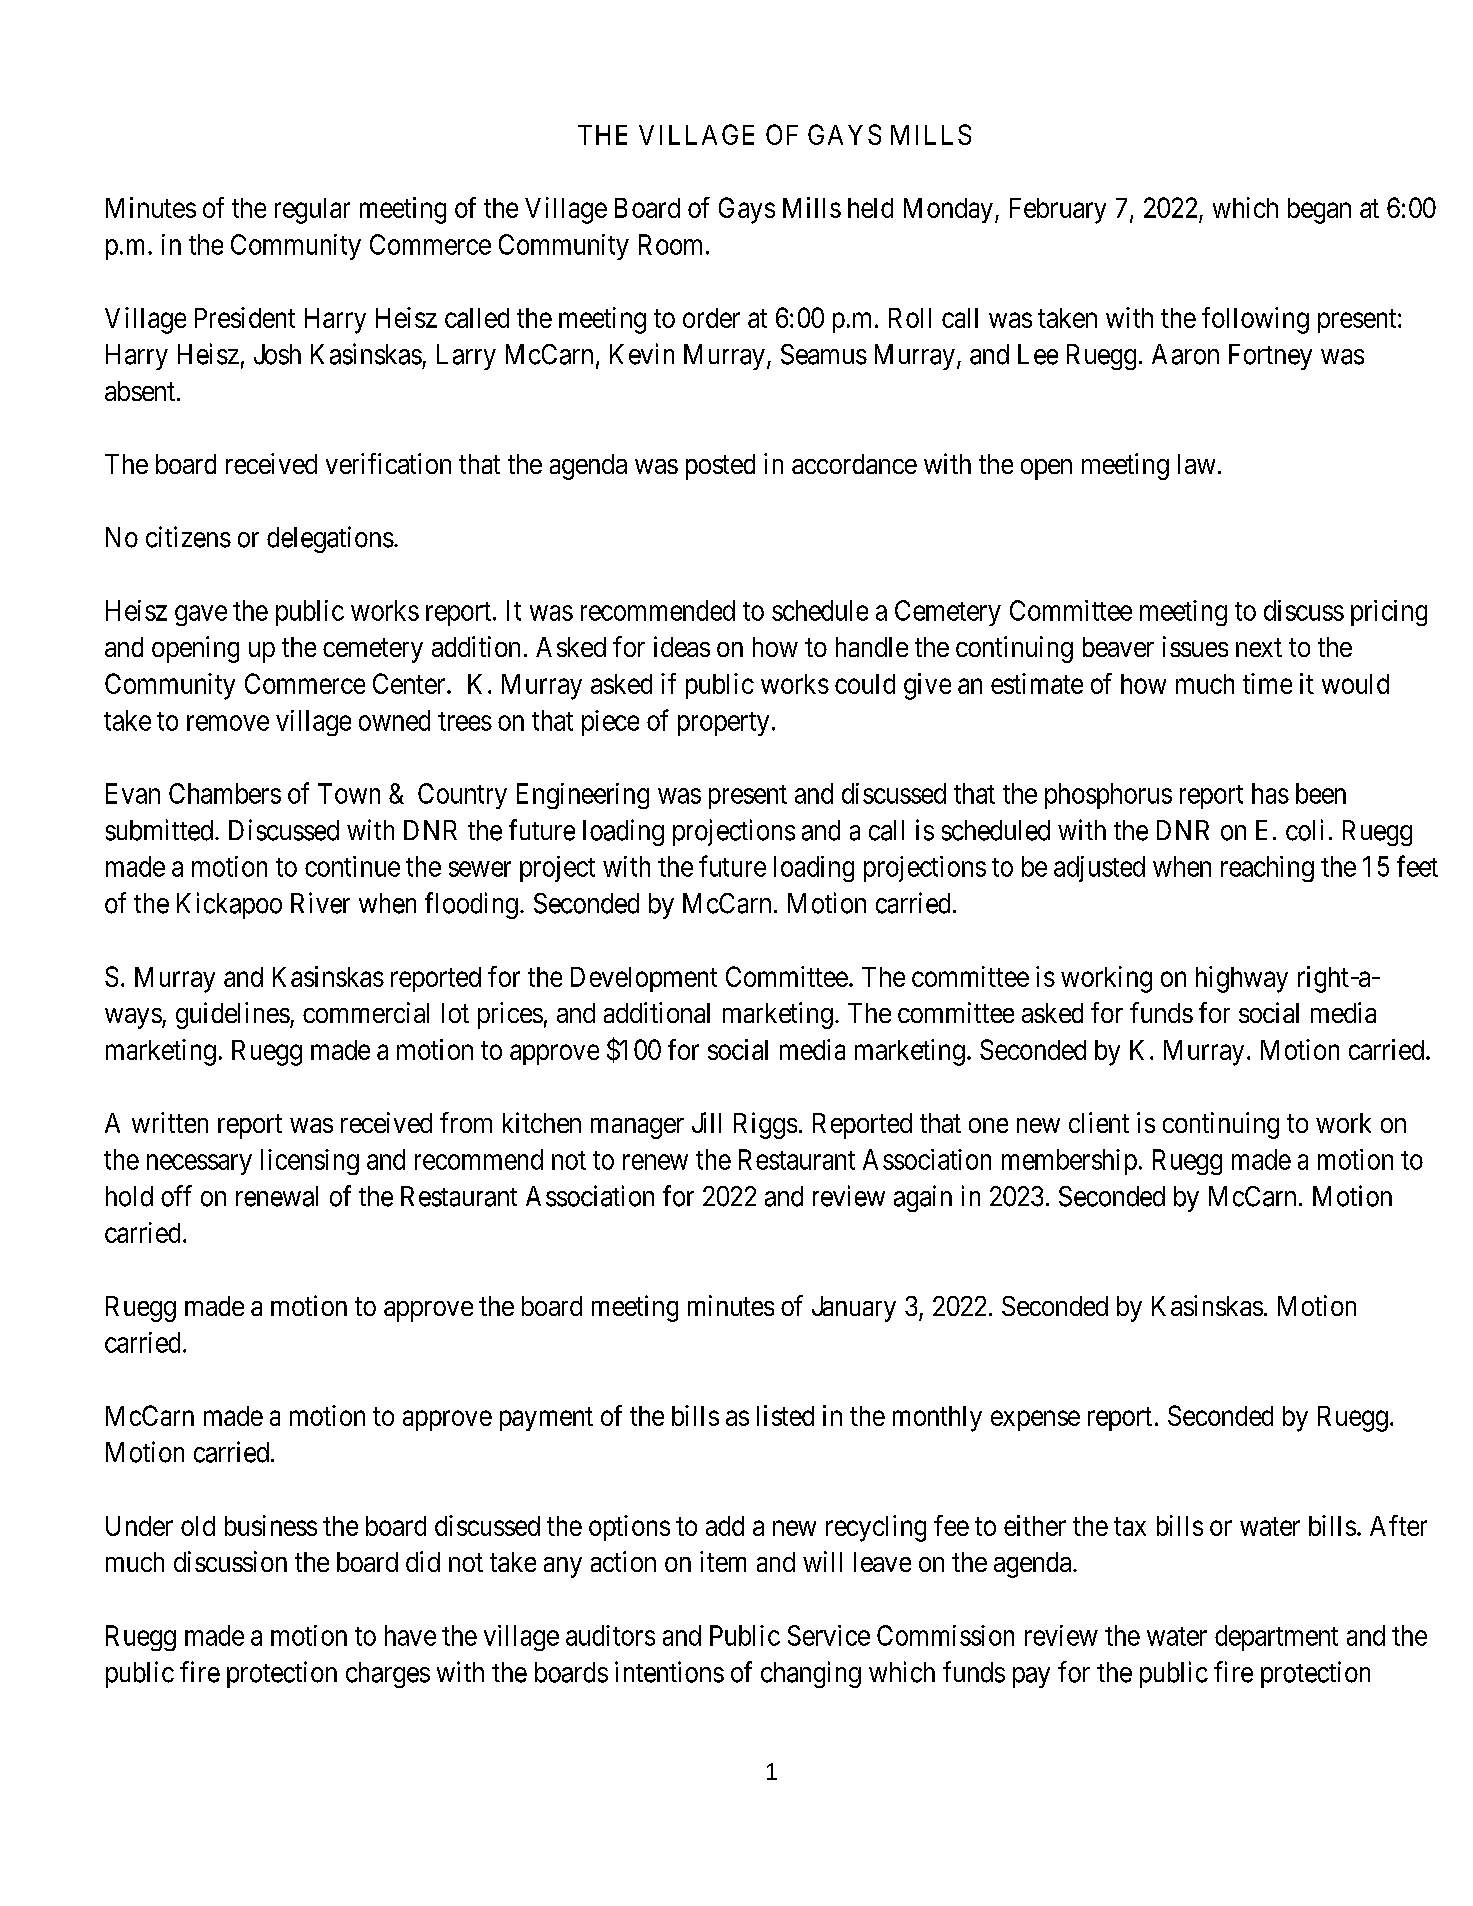 The image size is (1473, 1906). Describe the element at coordinates (1242, 979) in the page. I see `highway` at that location.
